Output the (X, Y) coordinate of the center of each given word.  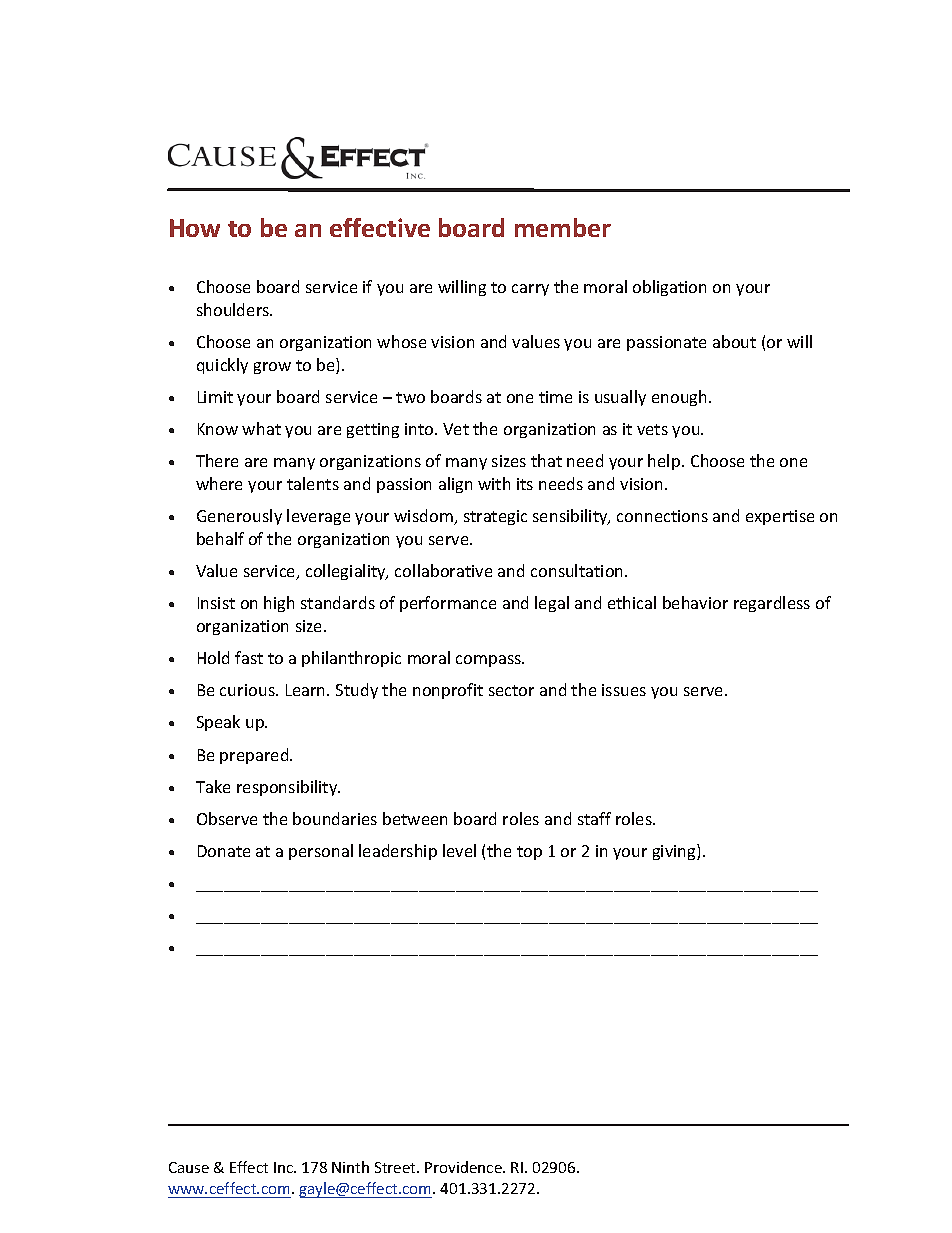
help (665, 462)
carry (530, 290)
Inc (285, 1167)
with (494, 483)
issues (624, 690)
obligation (669, 288)
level (459, 850)
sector (511, 690)
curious (248, 690)
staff (594, 818)
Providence (464, 1167)
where (219, 483)
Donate (224, 851)
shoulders (234, 309)
